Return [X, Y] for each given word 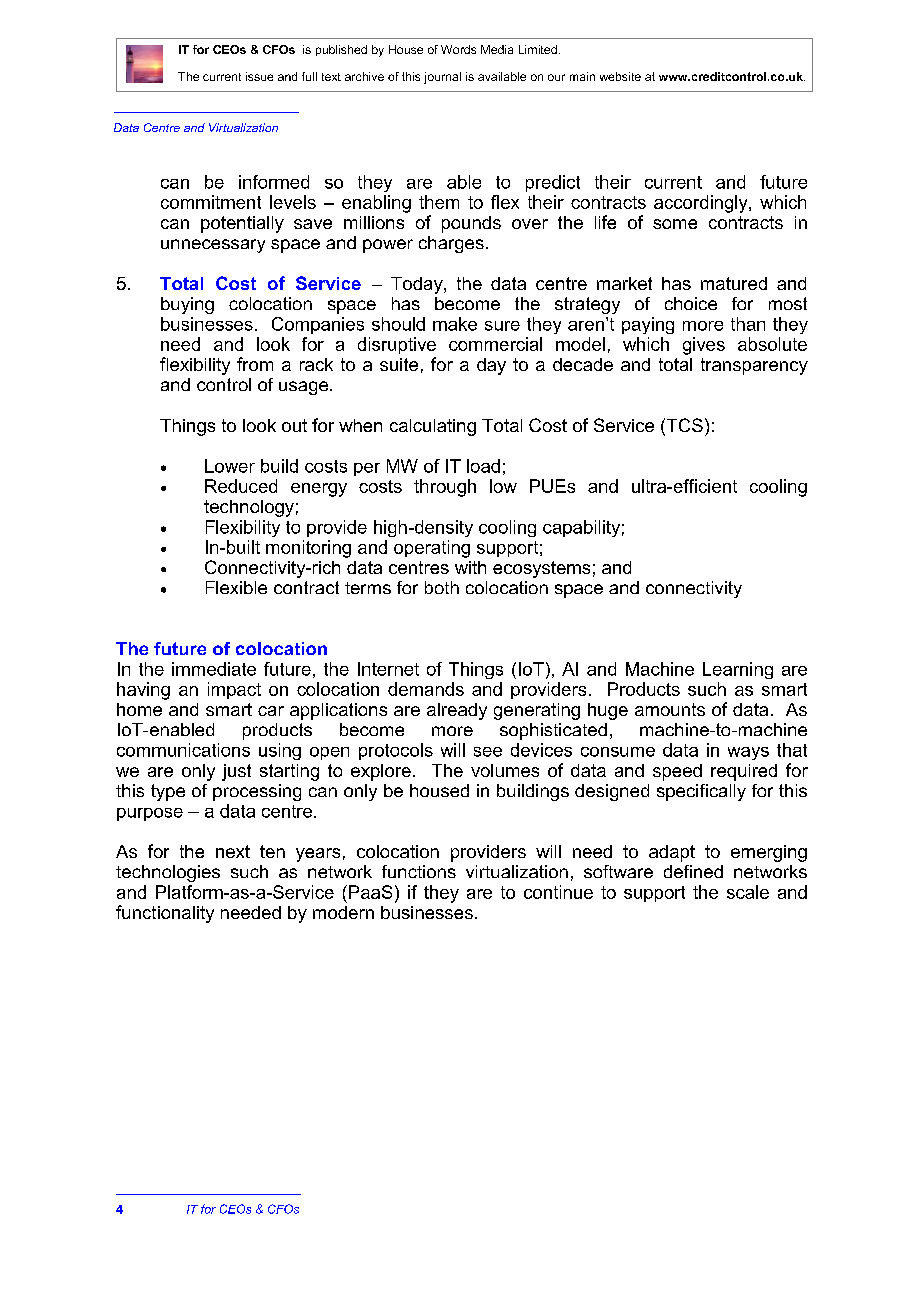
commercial [495, 344]
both [442, 587]
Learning [738, 670]
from [255, 364]
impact [234, 690]
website [620, 76]
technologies [168, 873]
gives [704, 346]
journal [442, 78]
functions [419, 871]
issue [259, 76]
